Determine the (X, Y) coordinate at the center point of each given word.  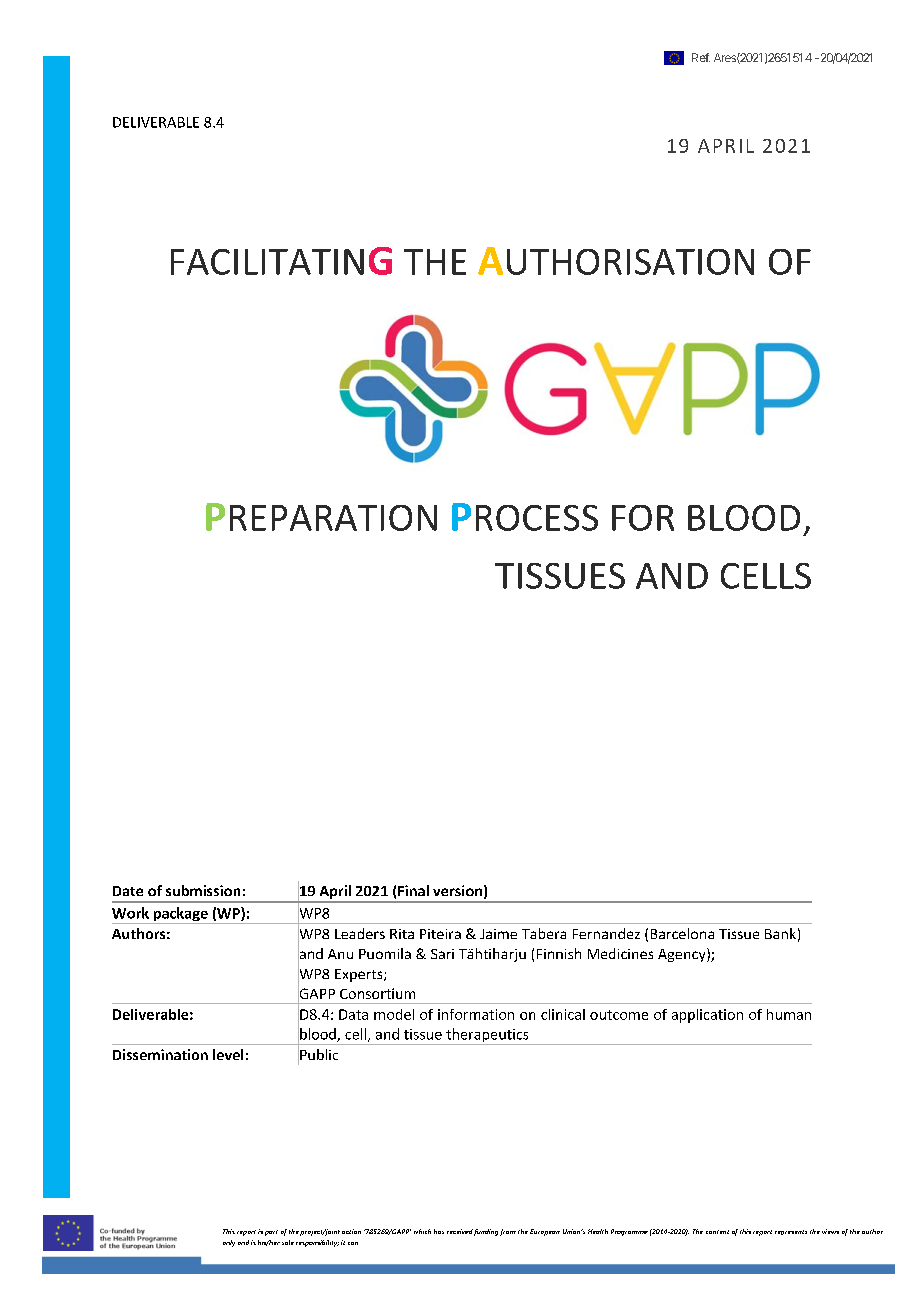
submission (203, 890)
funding (486, 1232)
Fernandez (606, 933)
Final (413, 890)
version (457, 890)
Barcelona (682, 933)
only (229, 1243)
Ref (701, 57)
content (717, 1232)
